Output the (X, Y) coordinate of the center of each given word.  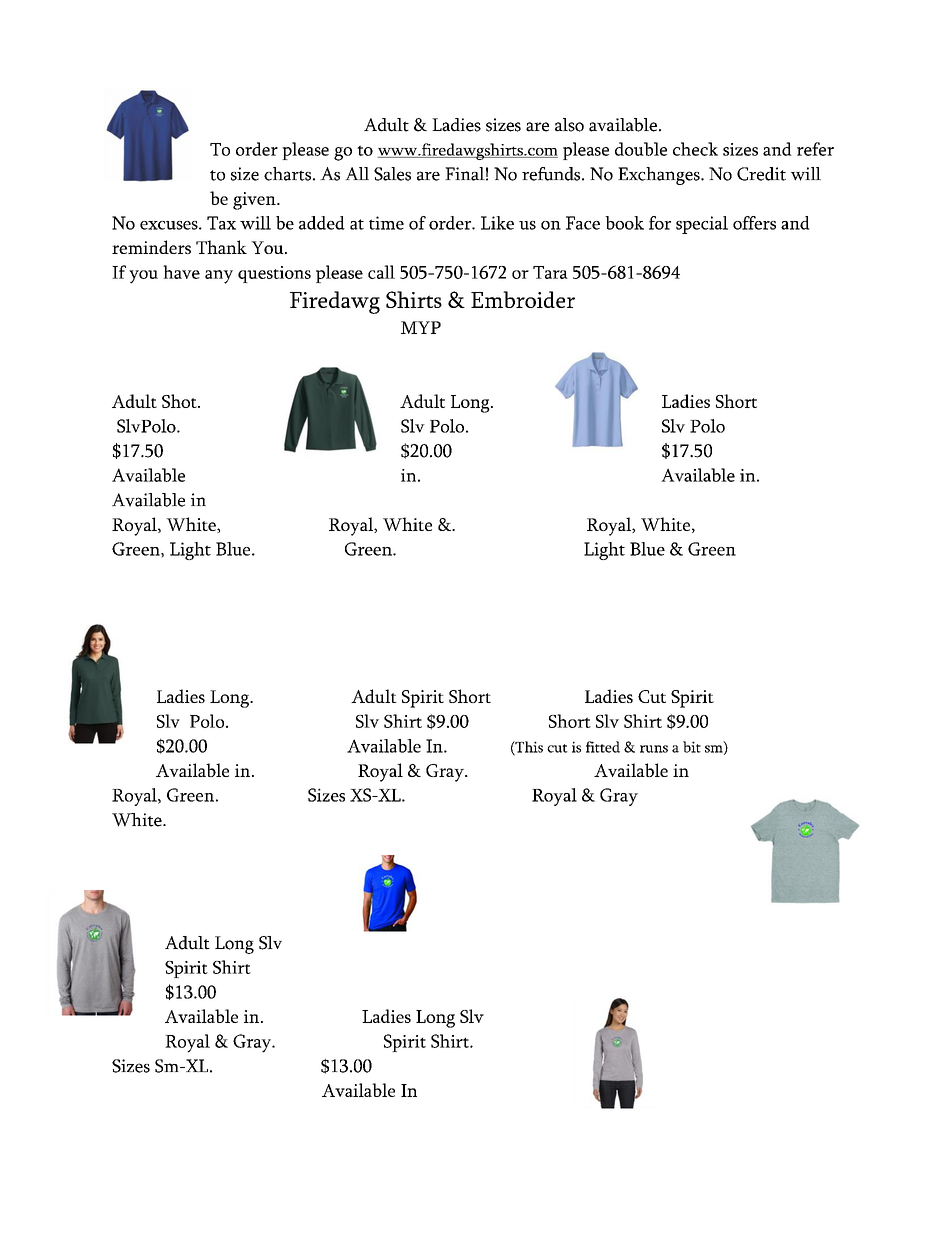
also (569, 125)
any (219, 277)
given (255, 201)
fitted (603, 747)
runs (654, 749)
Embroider (523, 299)
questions (274, 274)
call (381, 272)
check (695, 149)
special (702, 225)
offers (754, 223)
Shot (180, 401)
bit (692, 747)
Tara (550, 272)
